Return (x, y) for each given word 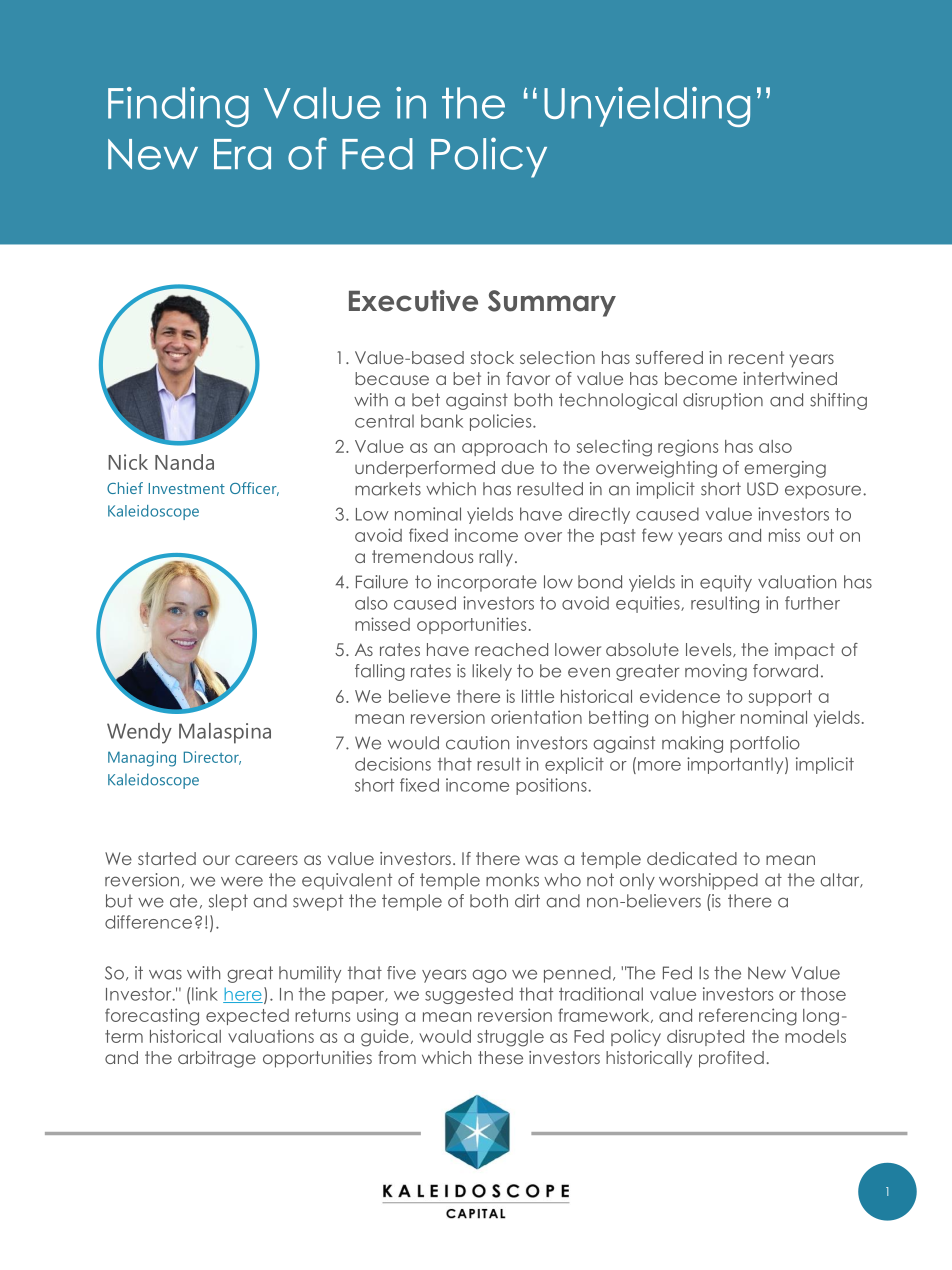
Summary (552, 303)
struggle (510, 1038)
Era (242, 154)
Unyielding (647, 107)
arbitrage (217, 1059)
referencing (748, 1017)
